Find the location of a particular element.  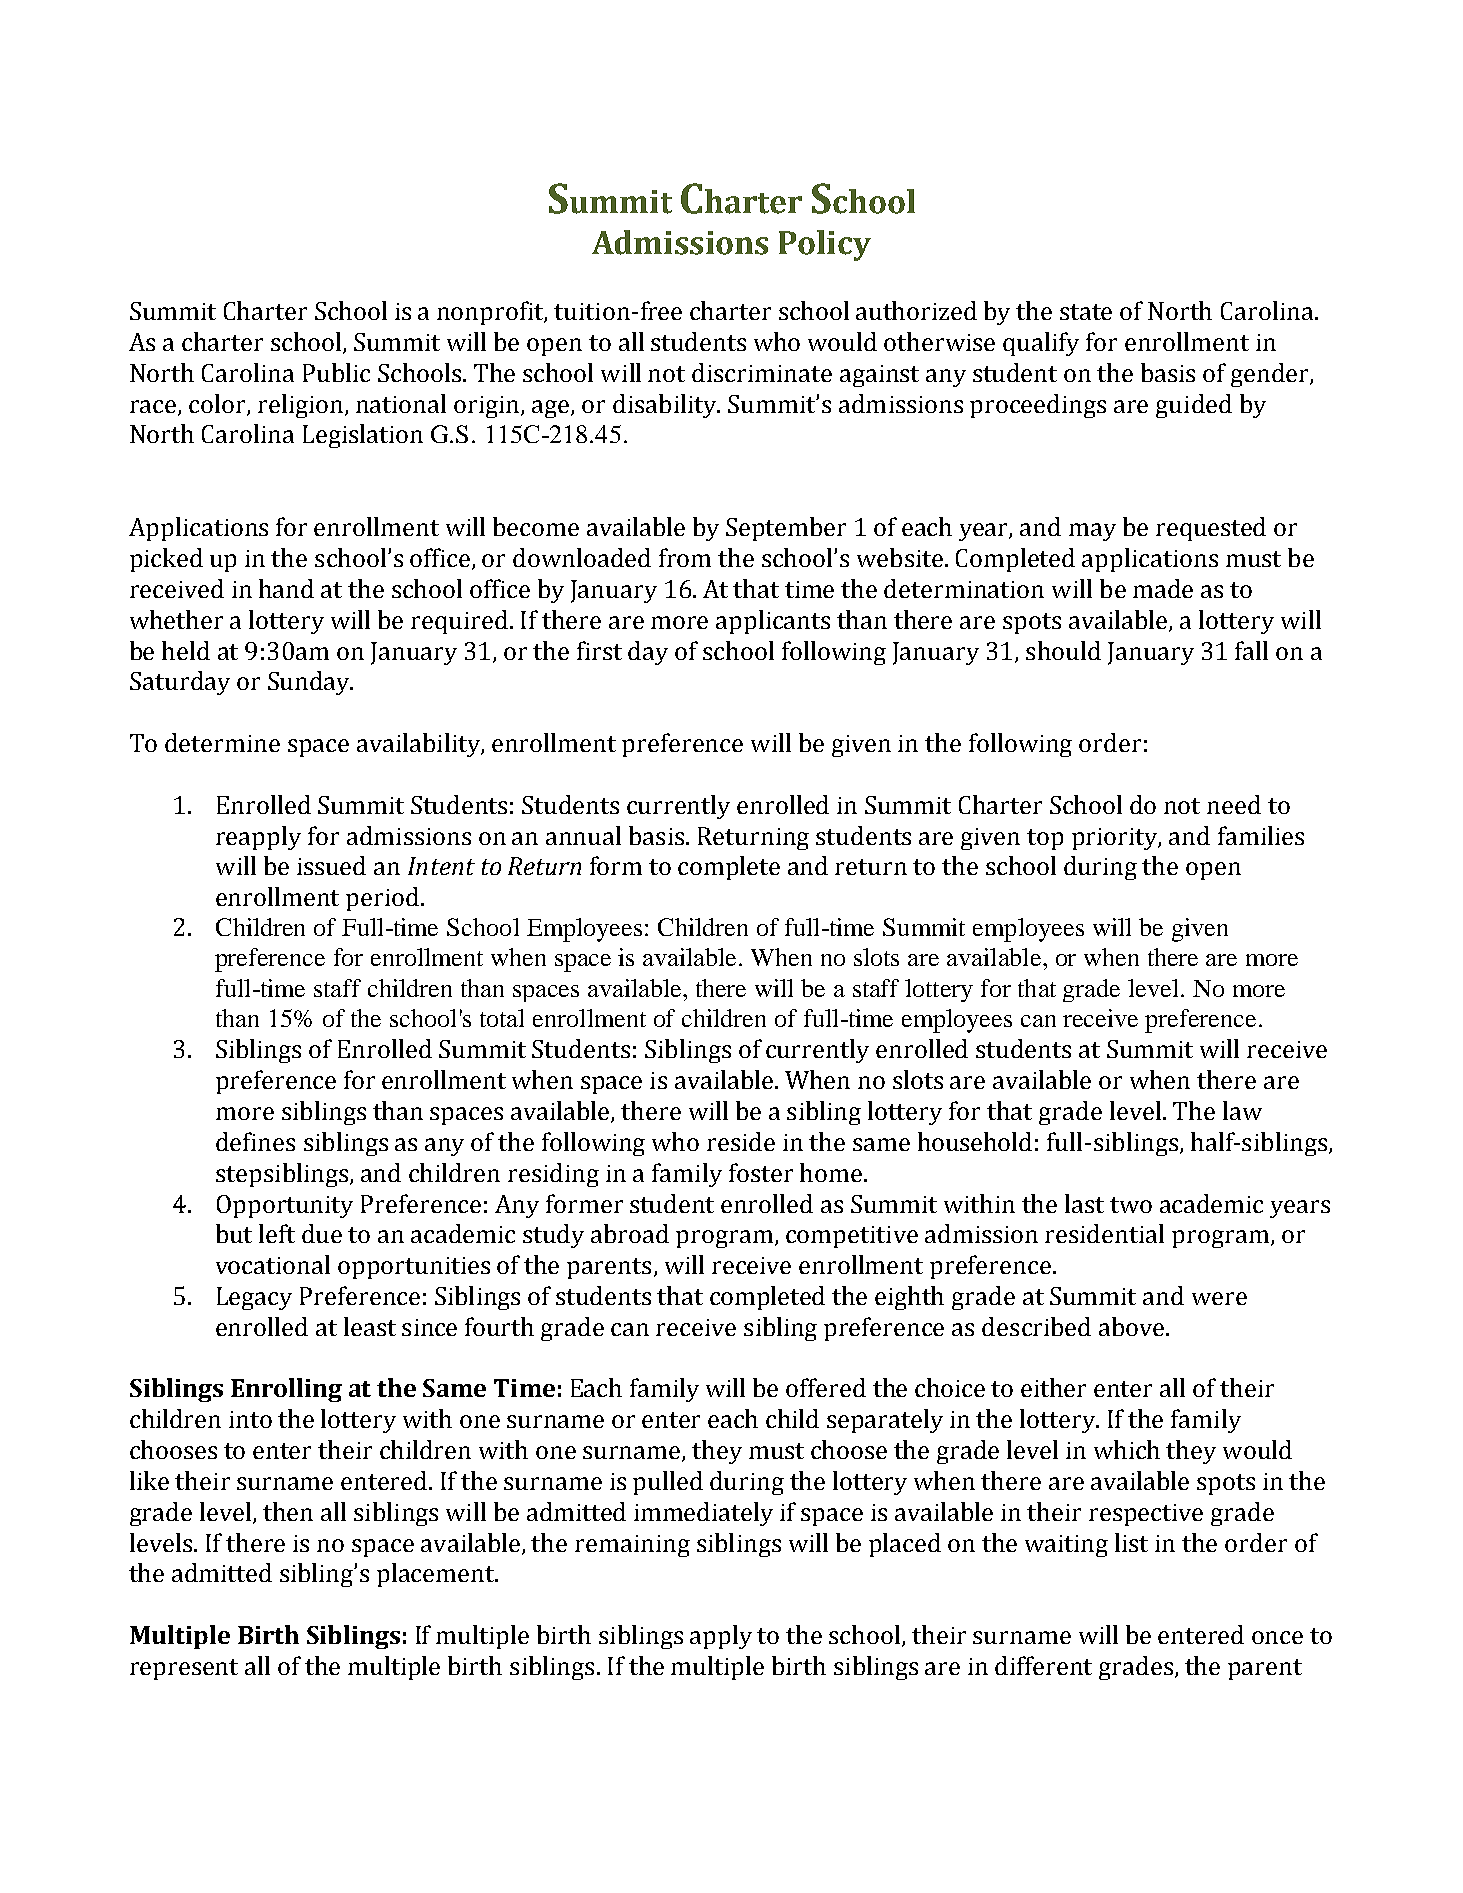

remaining is located at coordinates (632, 1546).
